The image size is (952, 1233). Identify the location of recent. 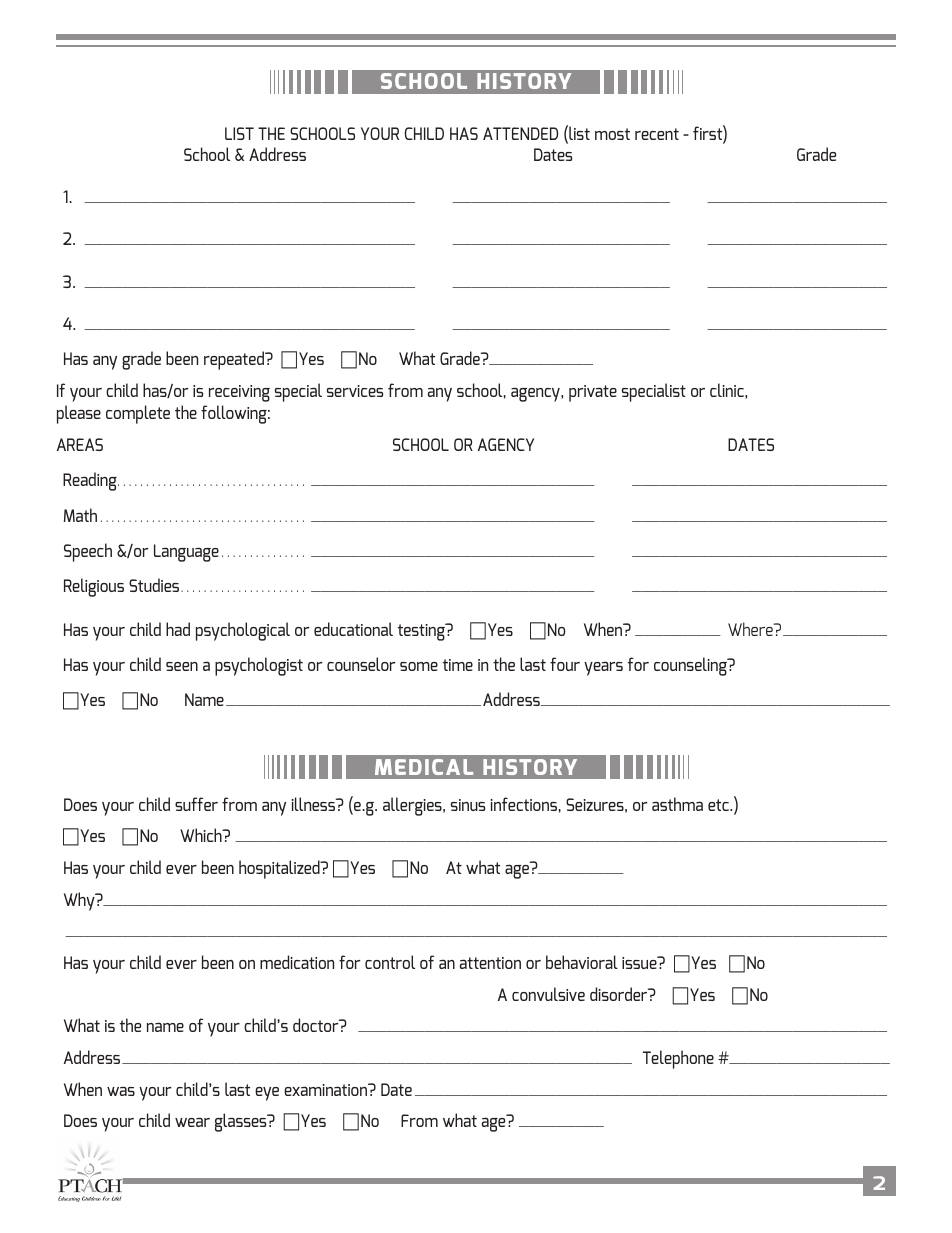
(657, 134).
